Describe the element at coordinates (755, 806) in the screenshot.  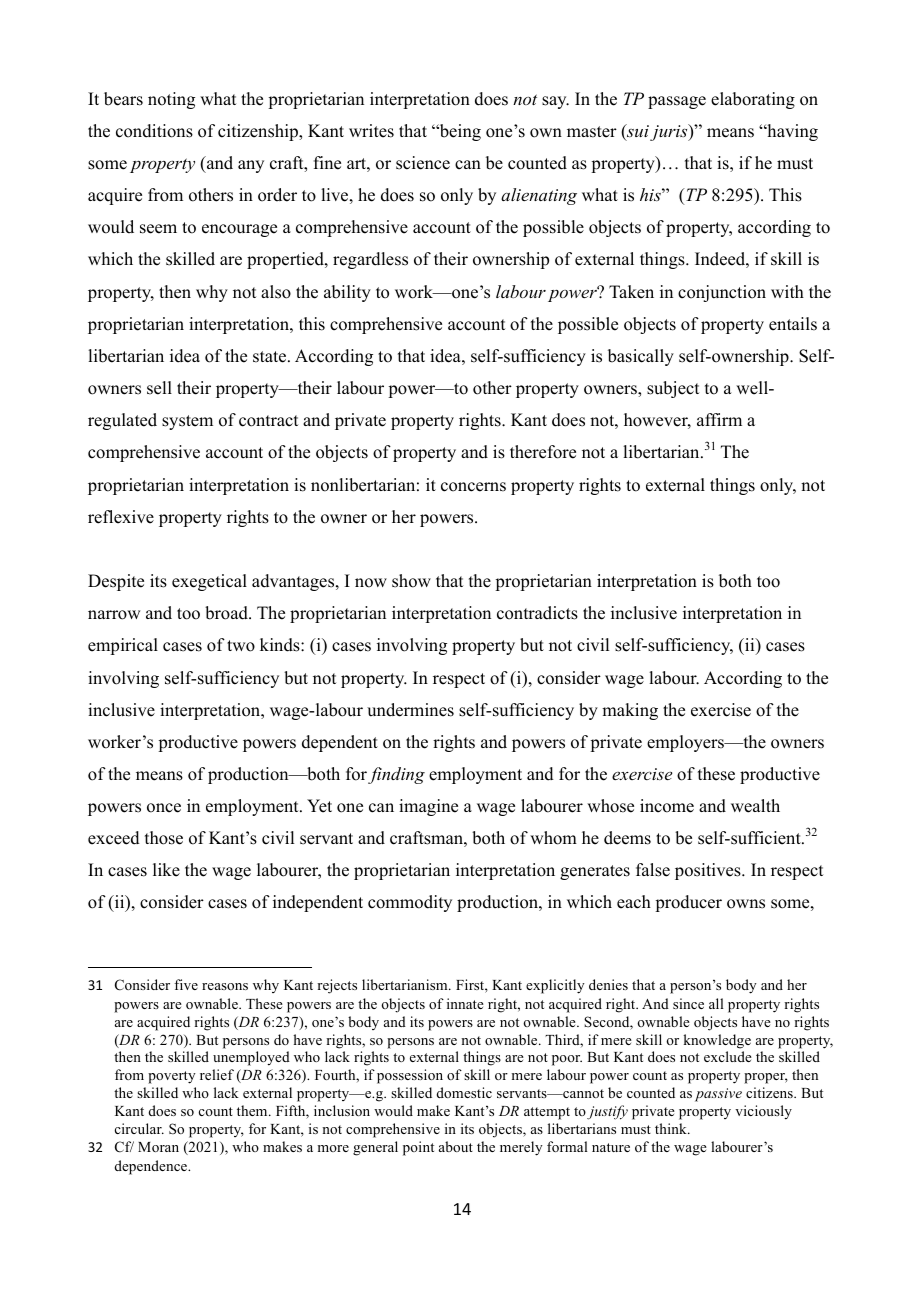
I see `wealth` at that location.
